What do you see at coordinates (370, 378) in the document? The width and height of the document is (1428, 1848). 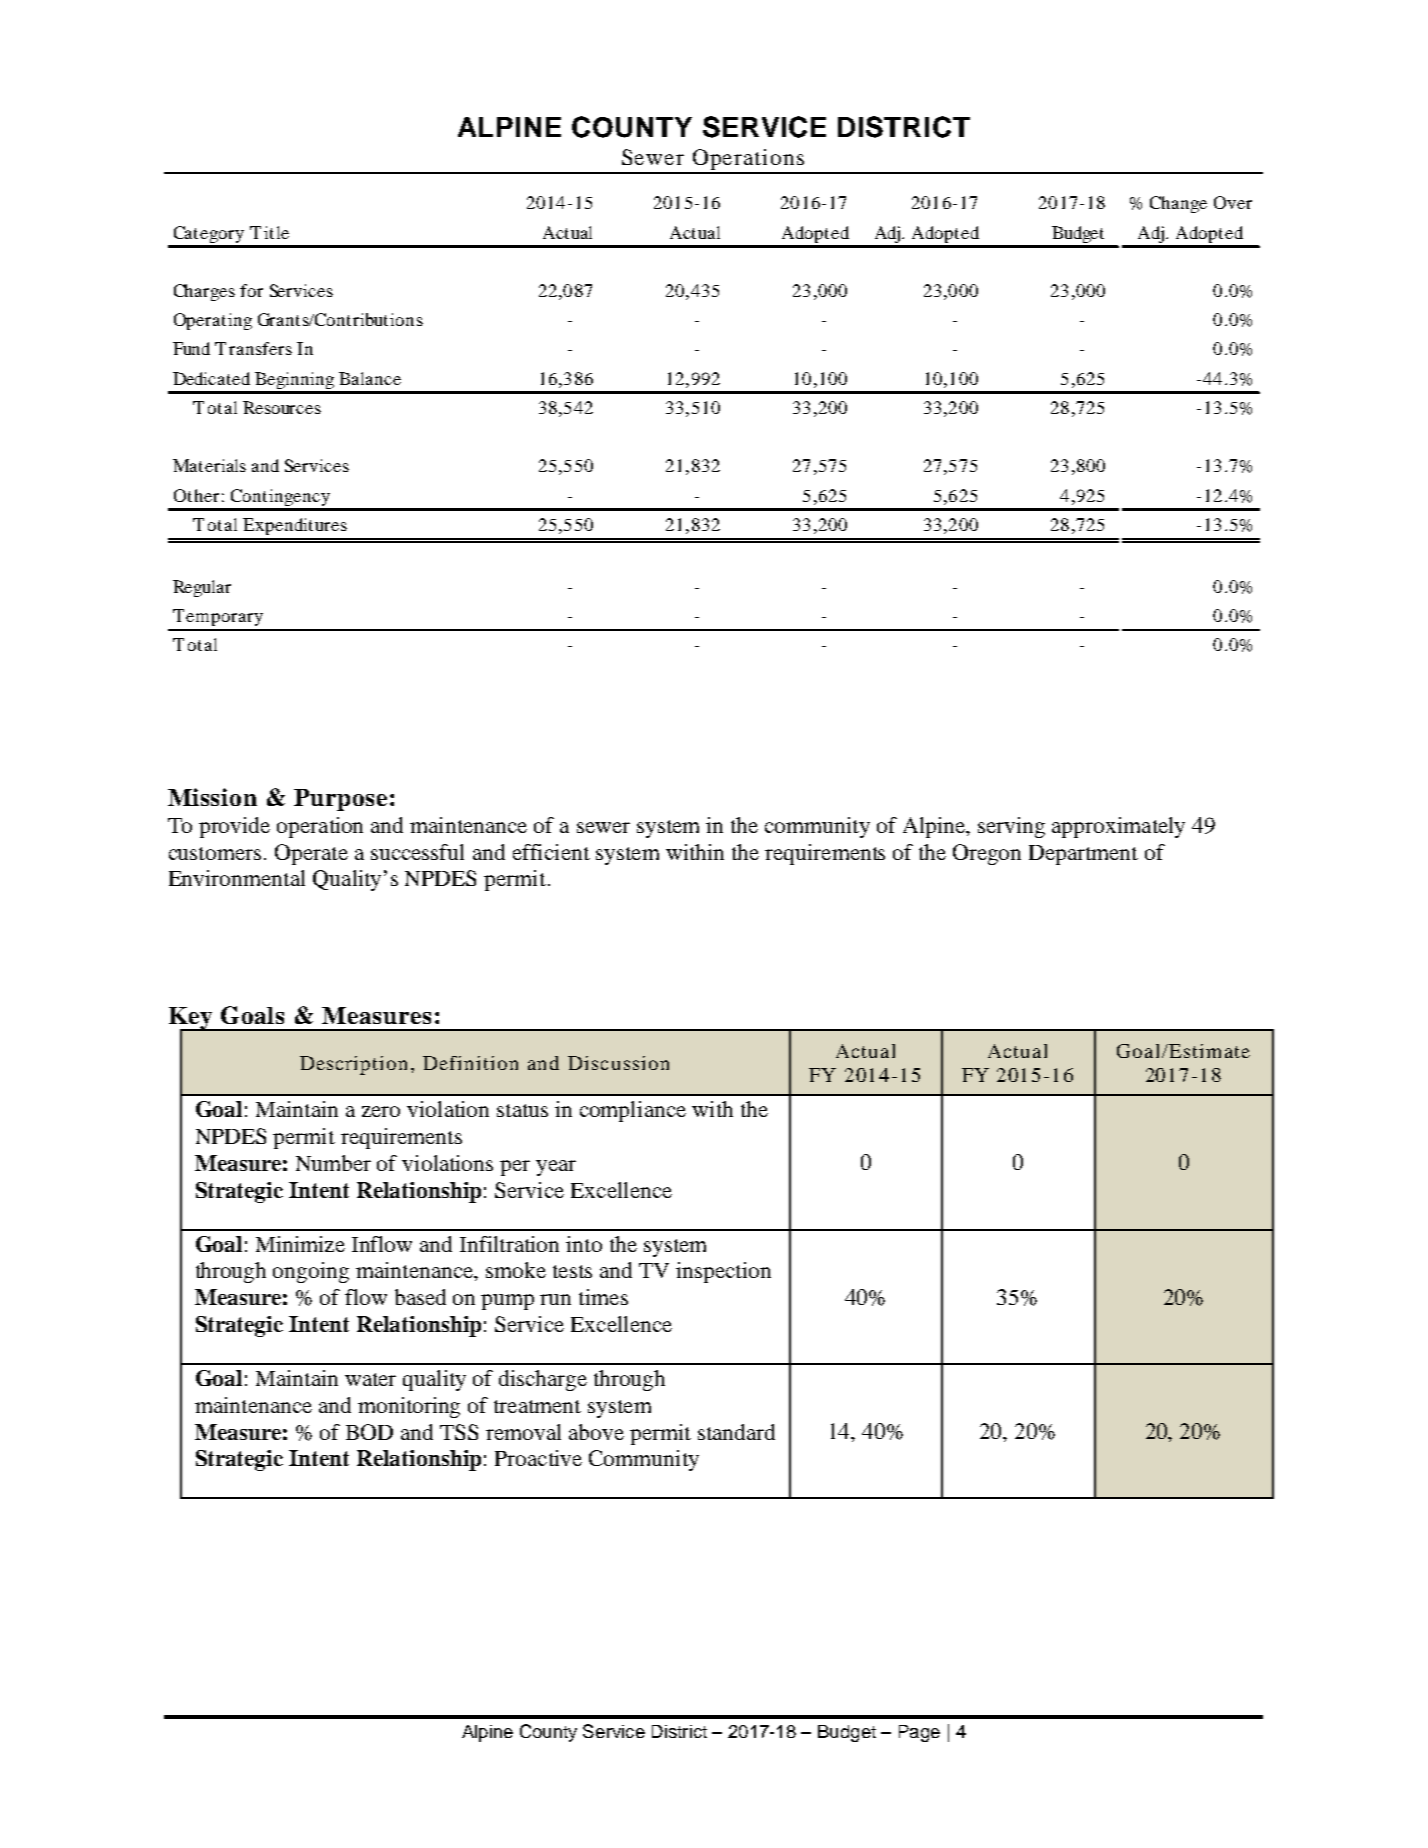 I see `Balance` at bounding box center [370, 378].
